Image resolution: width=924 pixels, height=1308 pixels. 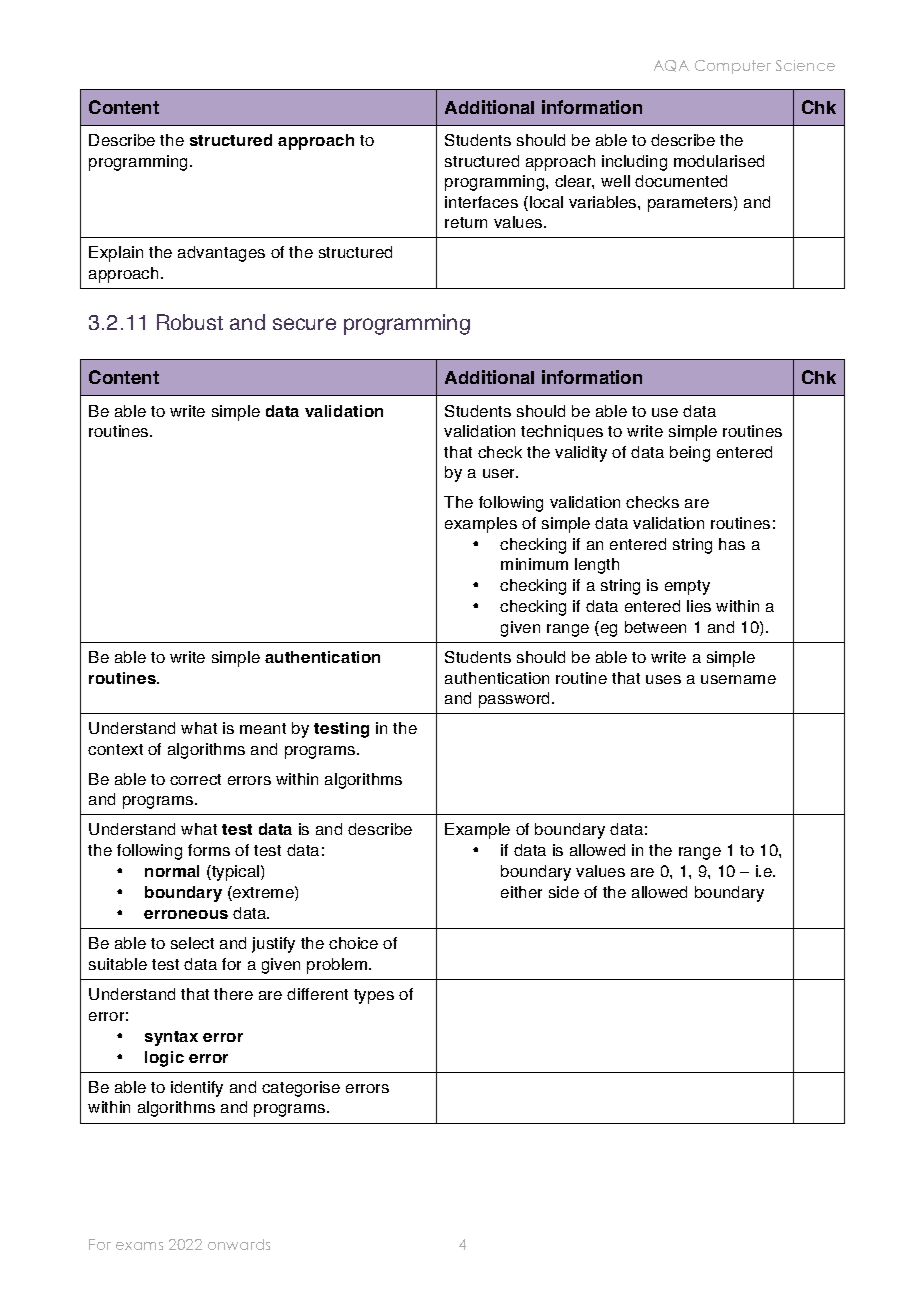 I want to click on Computer, so click(x=733, y=67).
